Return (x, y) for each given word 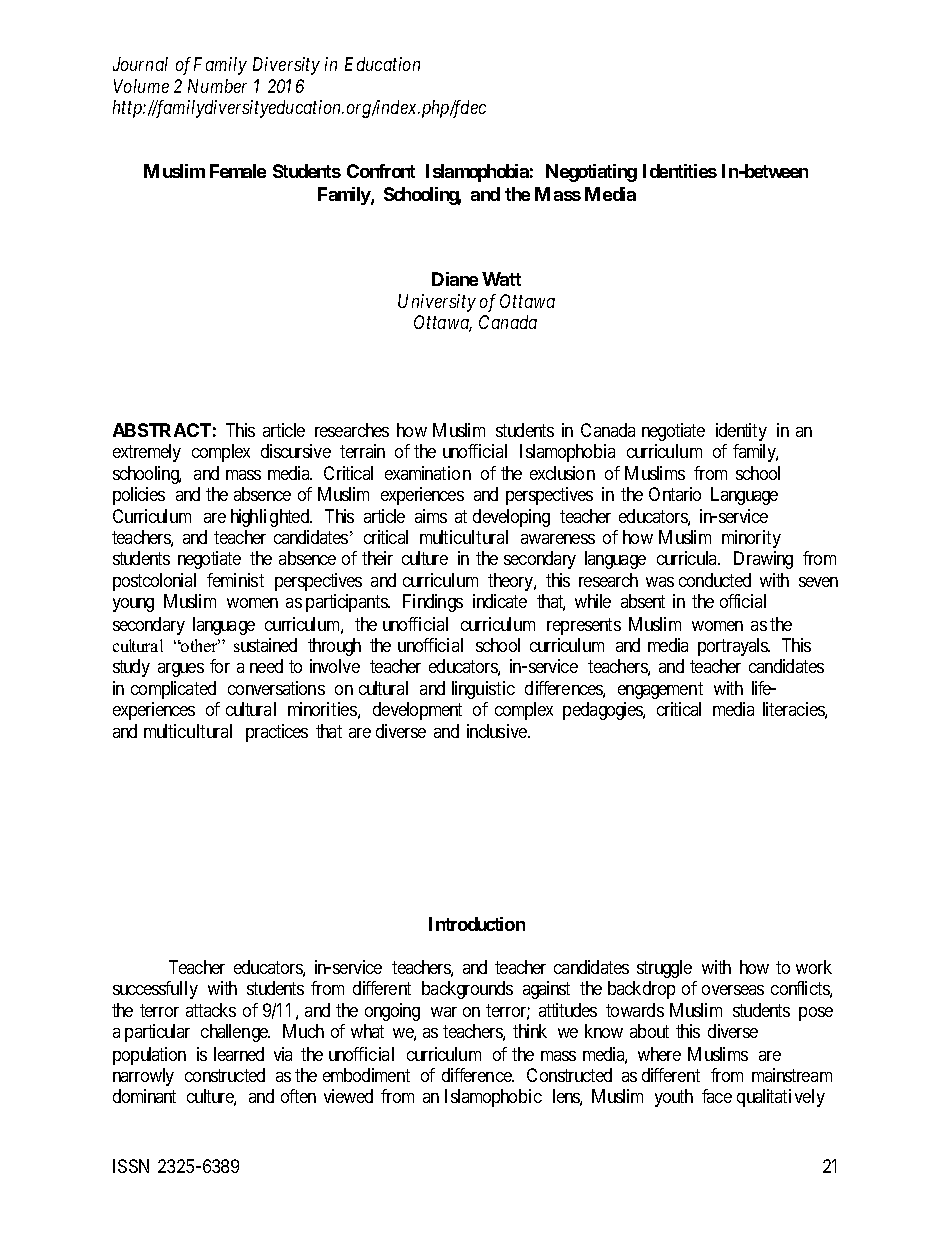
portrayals (733, 647)
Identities (680, 171)
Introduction (477, 924)
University (437, 303)
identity (741, 432)
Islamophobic (493, 1098)
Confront (381, 171)
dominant (144, 1096)
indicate (500, 601)
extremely (147, 453)
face (717, 1096)
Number (217, 86)
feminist (235, 580)
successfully (155, 990)
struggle (664, 969)
